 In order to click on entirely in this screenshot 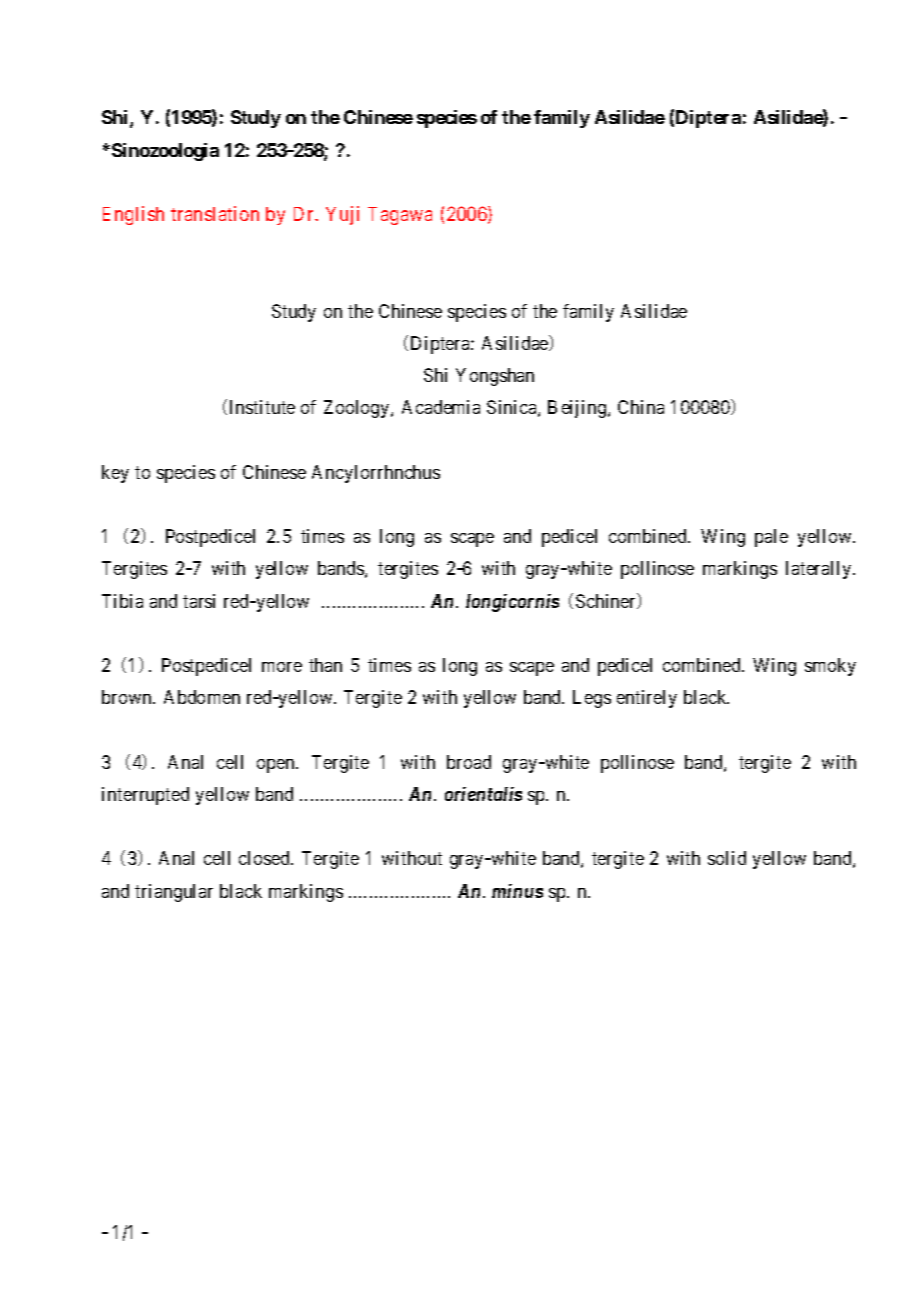, I will do `click(647, 699)`.
